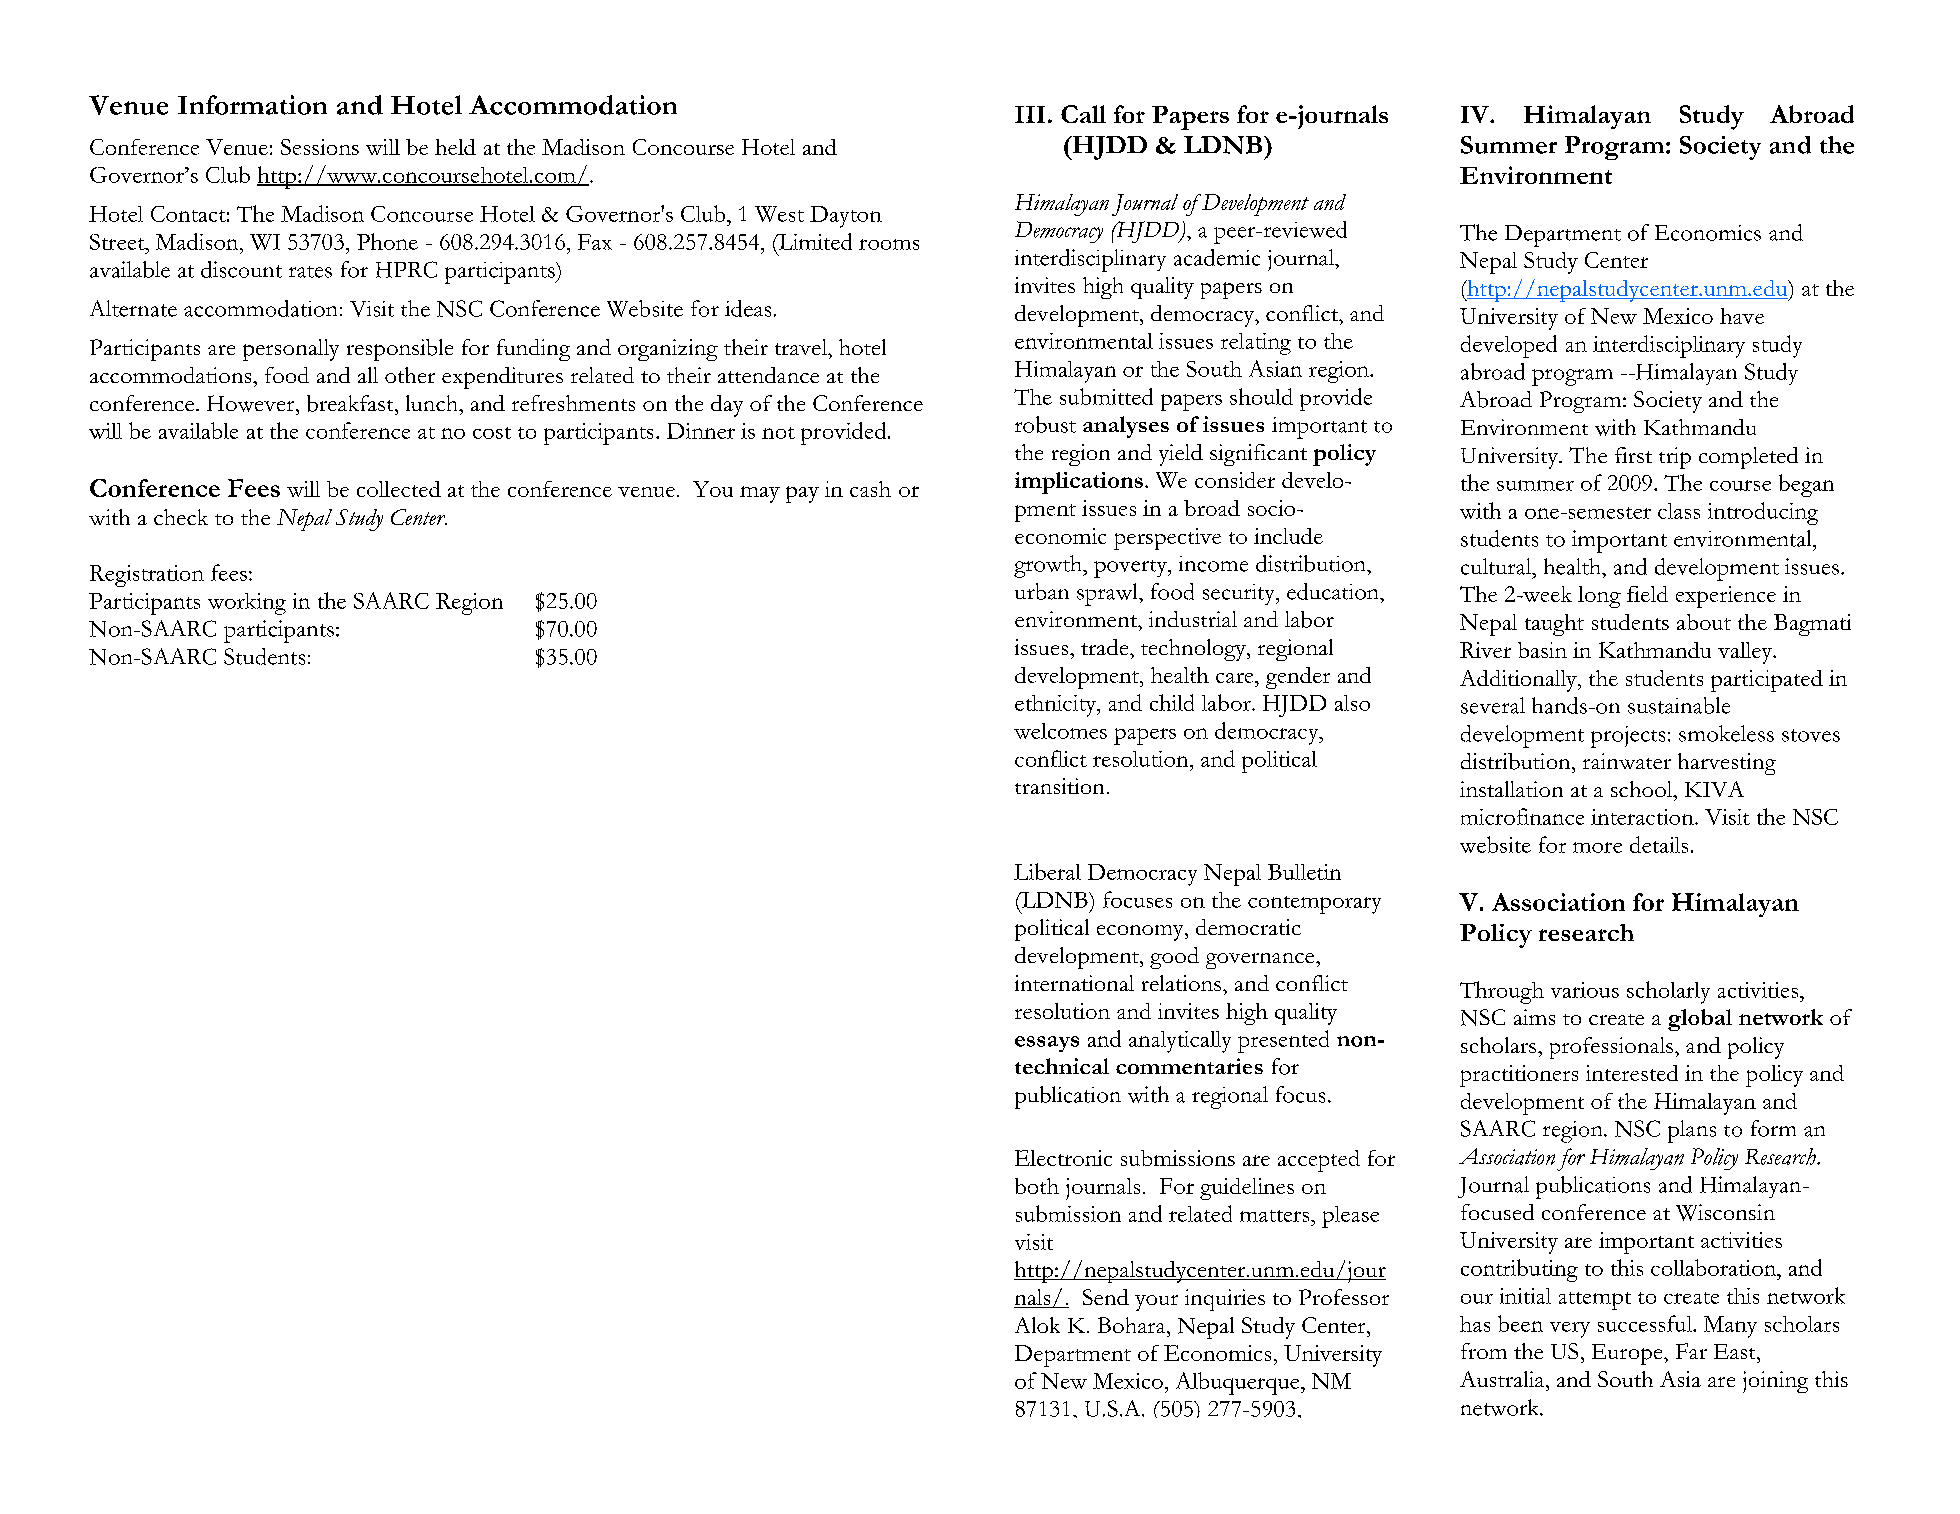  Describe the element at coordinates (320, 147) in the screenshot. I see `Sessions` at that location.
